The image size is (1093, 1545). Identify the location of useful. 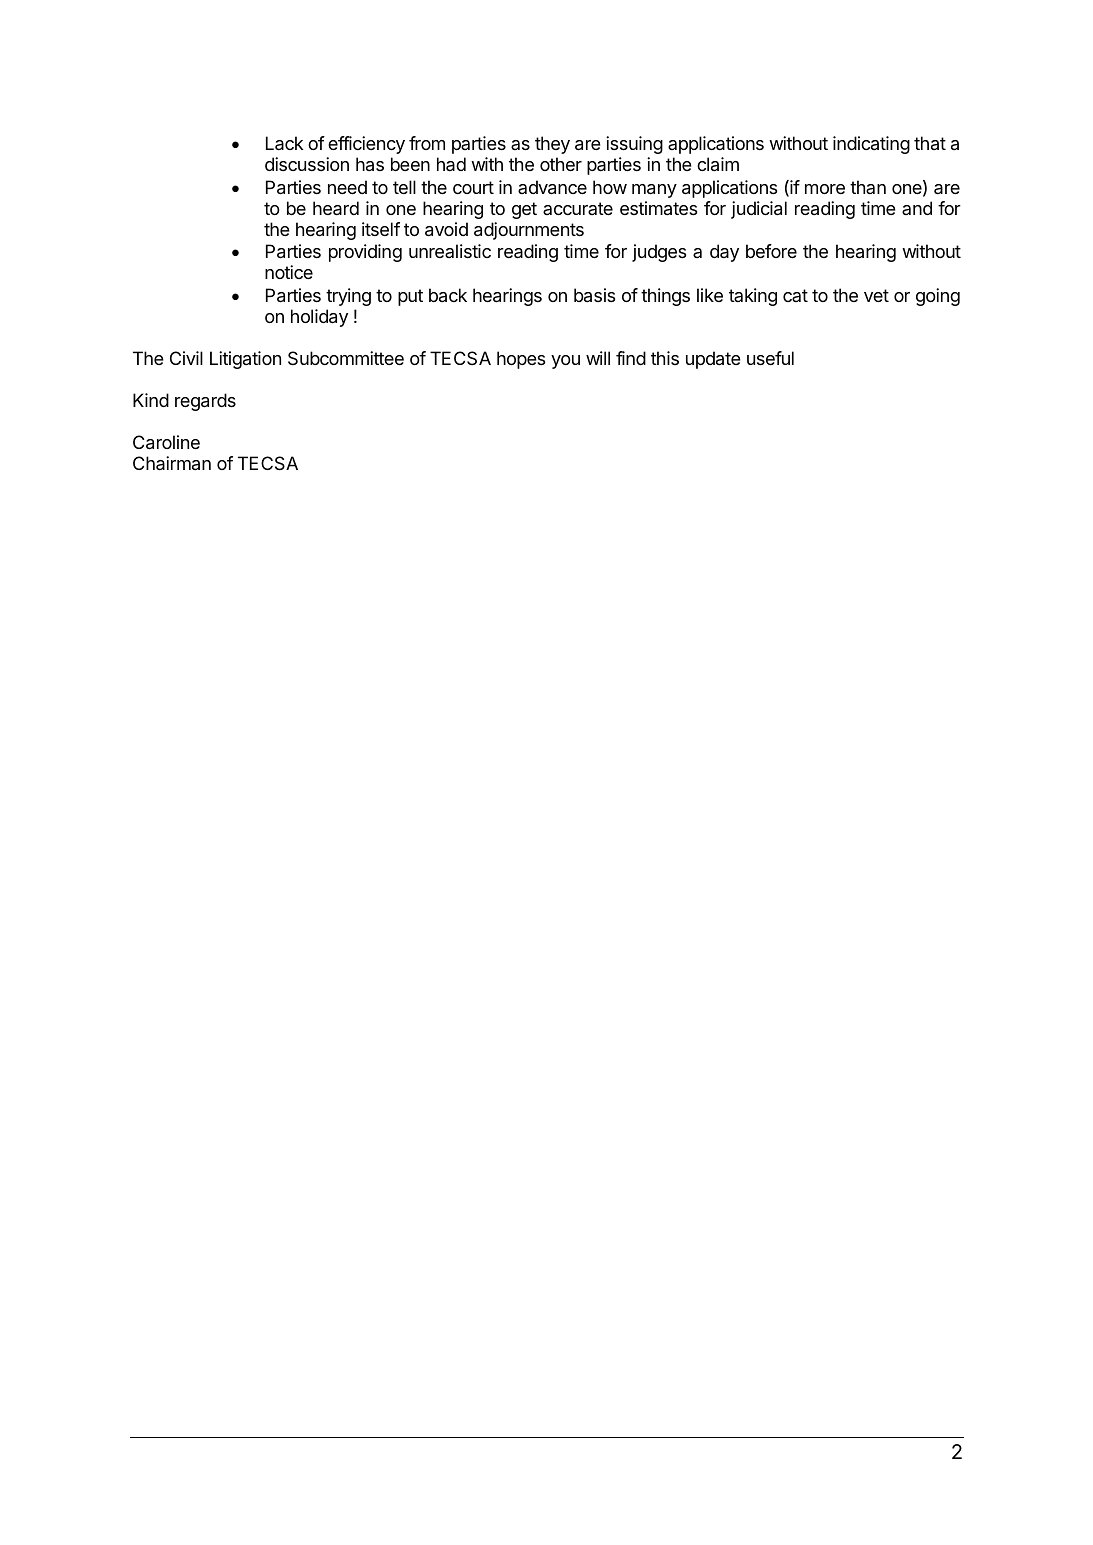
(770, 358).
